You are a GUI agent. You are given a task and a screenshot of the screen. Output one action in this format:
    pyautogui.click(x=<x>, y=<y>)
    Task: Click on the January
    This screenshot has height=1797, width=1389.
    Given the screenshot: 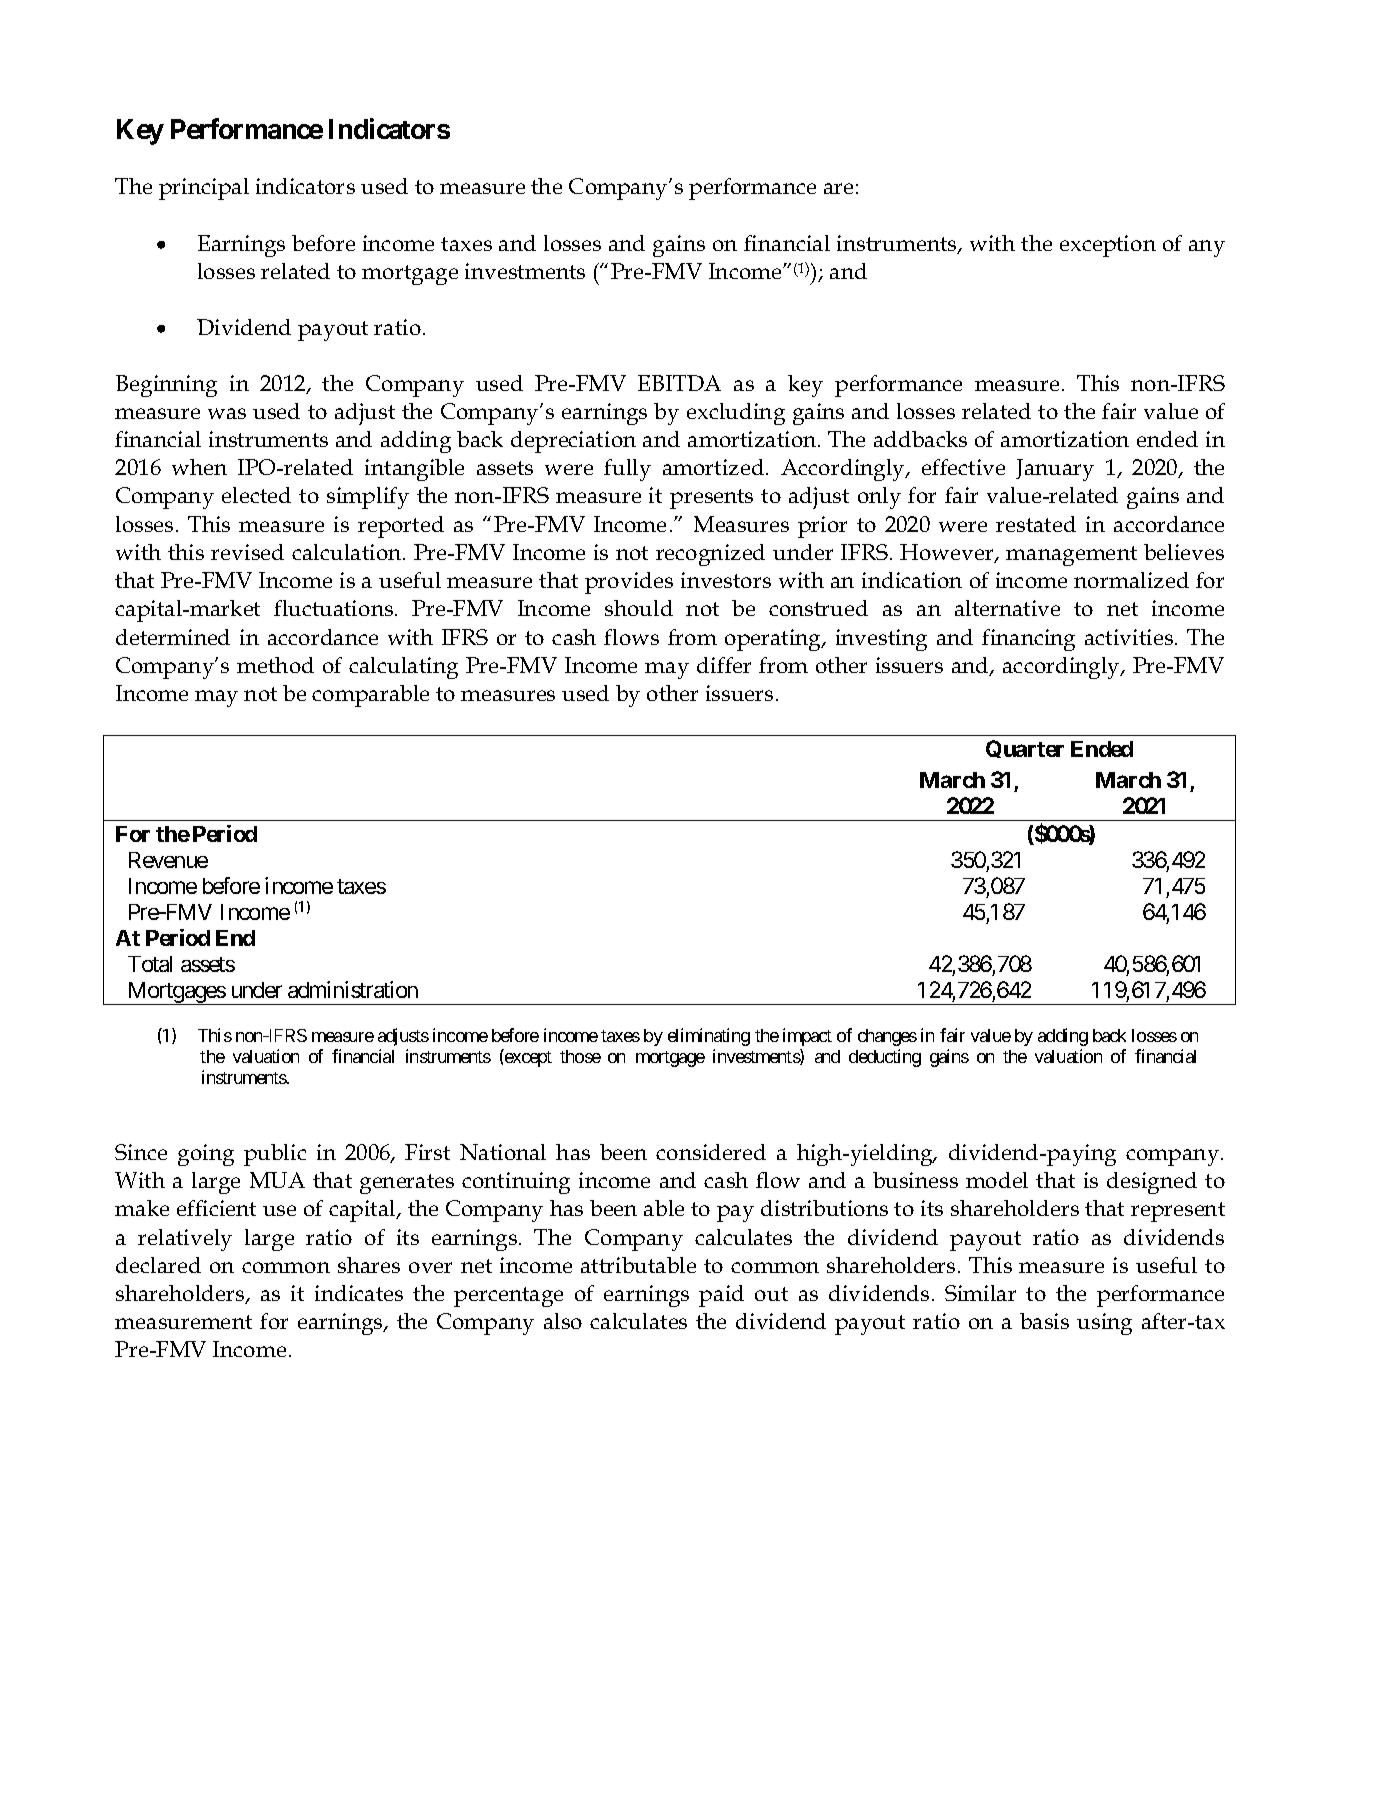 What is the action you would take?
    pyautogui.click(x=1055, y=470)
